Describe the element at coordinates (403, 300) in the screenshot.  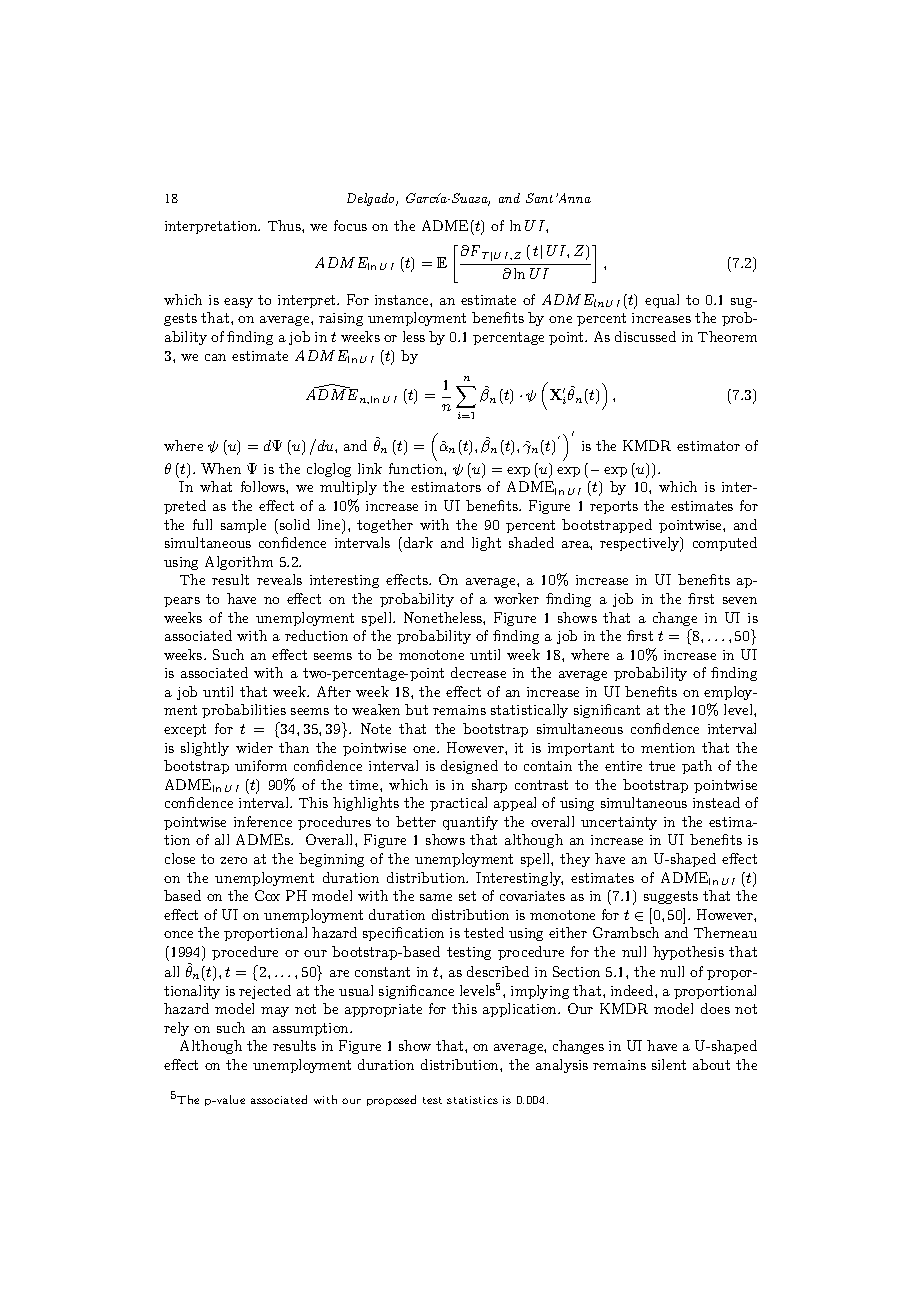
I see `instance` at that location.
